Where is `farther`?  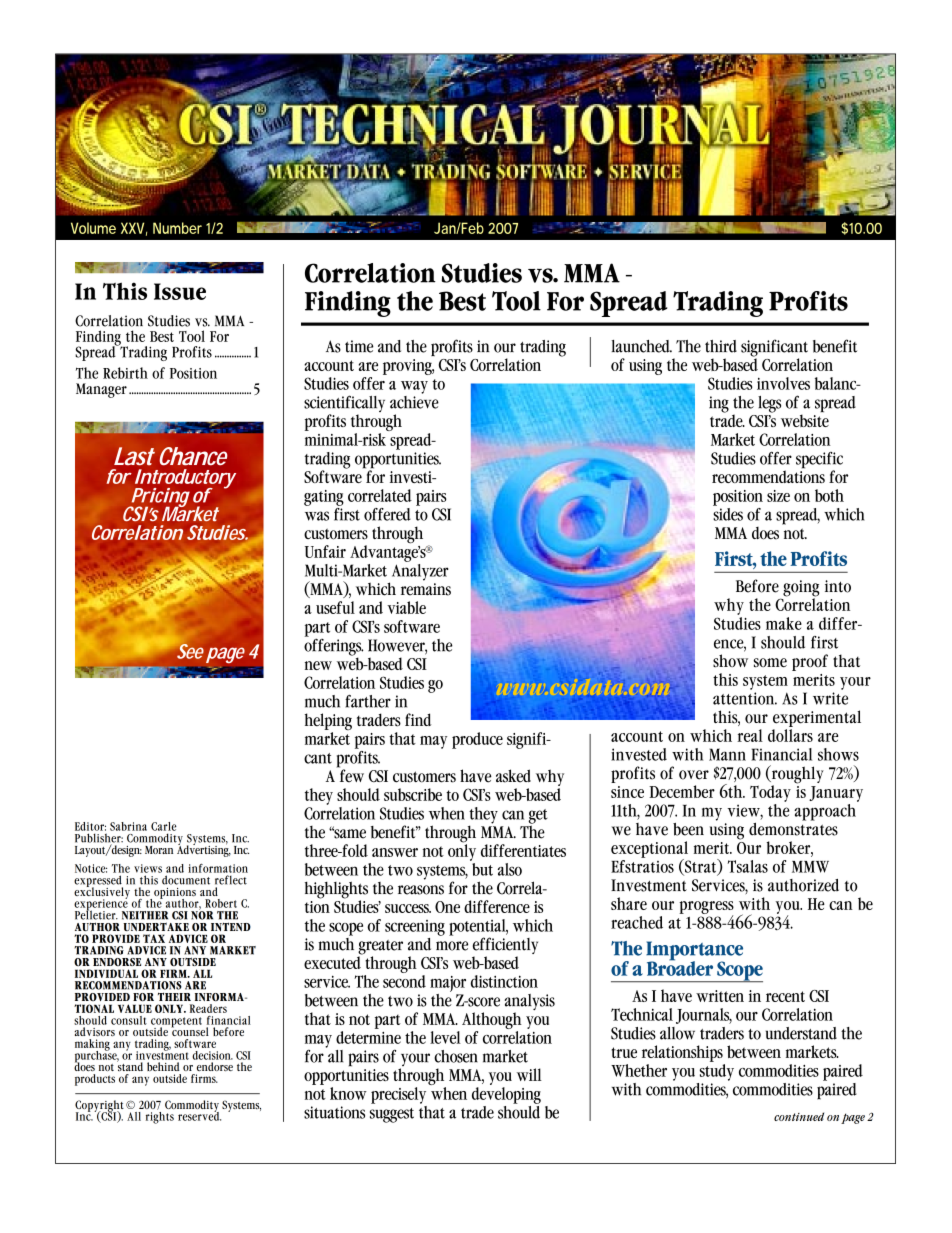
farther is located at coordinates (368, 701).
